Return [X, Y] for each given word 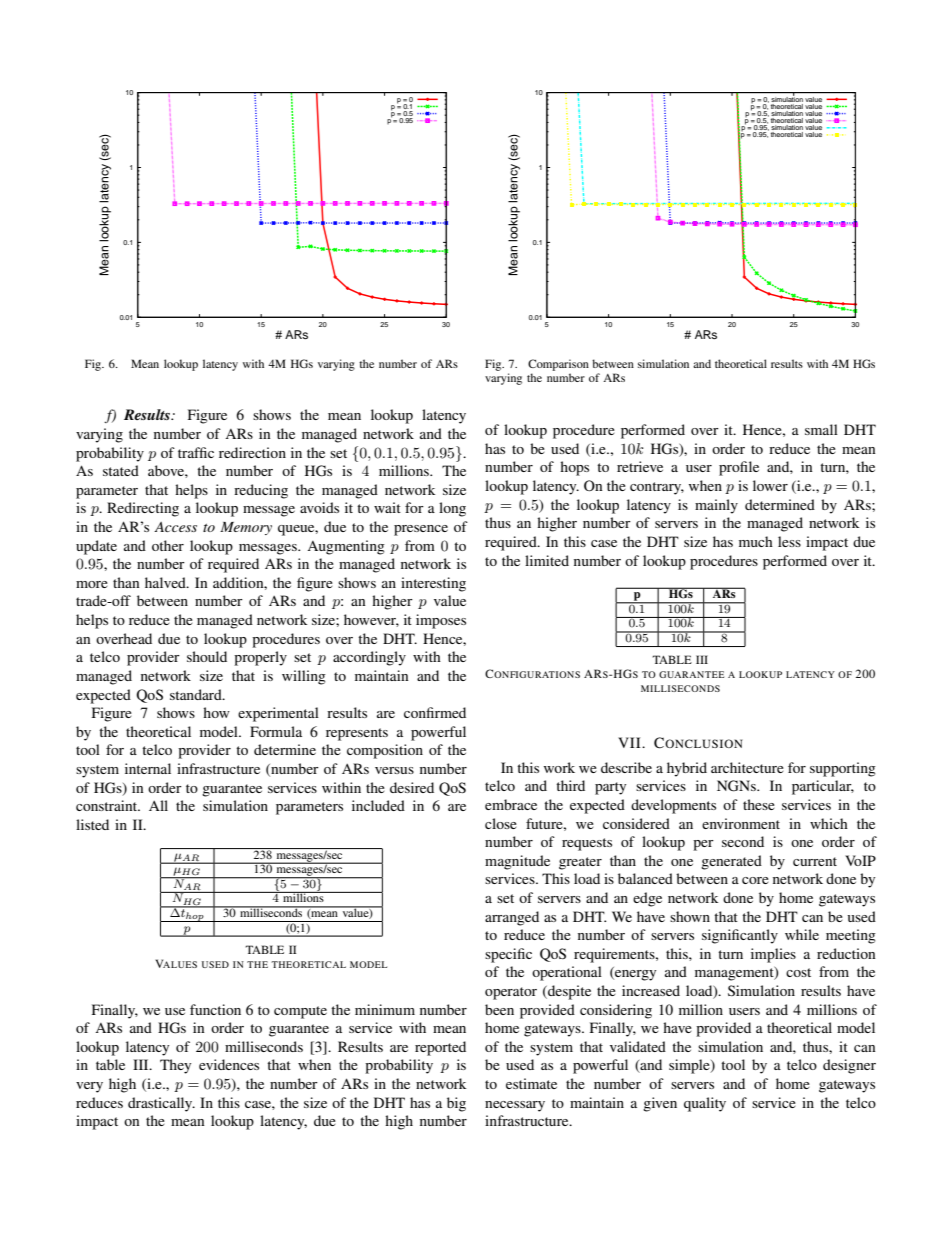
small [821, 429]
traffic [196, 452]
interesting [433, 584]
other [168, 545]
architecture [747, 767]
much [756, 541]
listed [92, 824]
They [175, 1066]
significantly [740, 936]
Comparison [558, 365]
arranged [512, 918]
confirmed [435, 712]
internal [148, 768]
